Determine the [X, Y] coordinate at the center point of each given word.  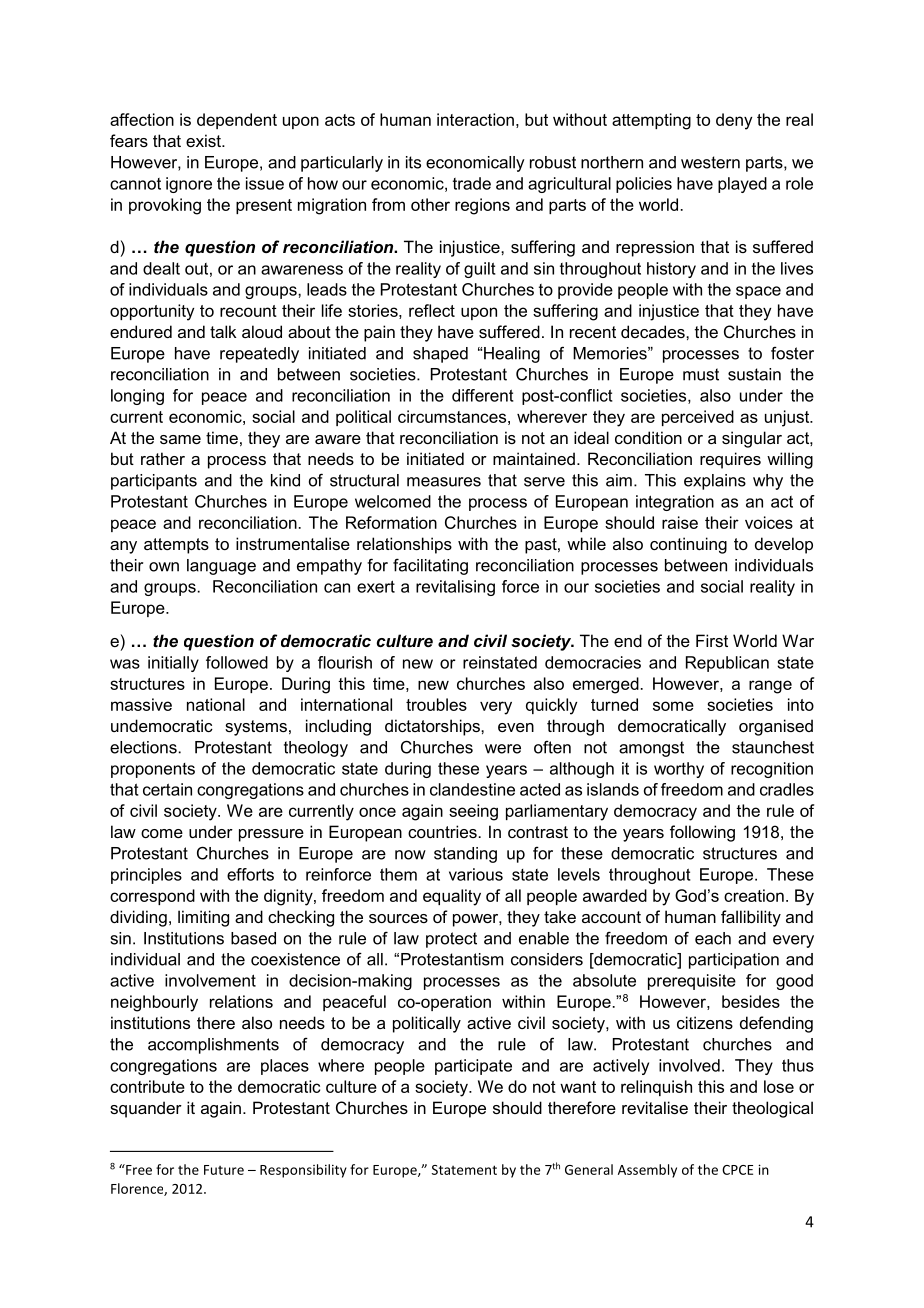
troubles [436, 704]
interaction [475, 119]
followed [237, 662]
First [712, 640]
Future [224, 1170]
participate [473, 1067]
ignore [189, 185]
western [710, 162]
